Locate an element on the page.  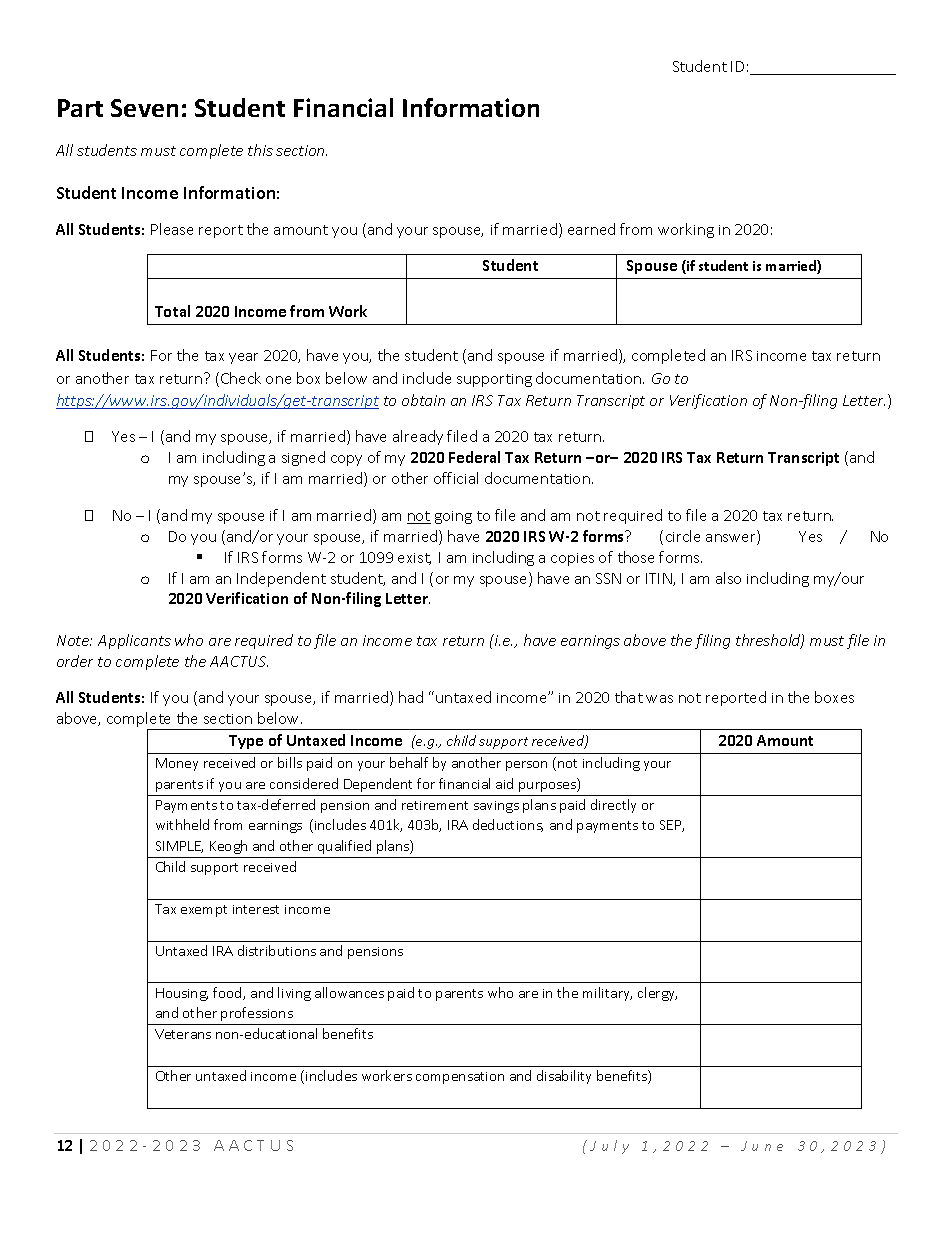
earned is located at coordinates (591, 229).
